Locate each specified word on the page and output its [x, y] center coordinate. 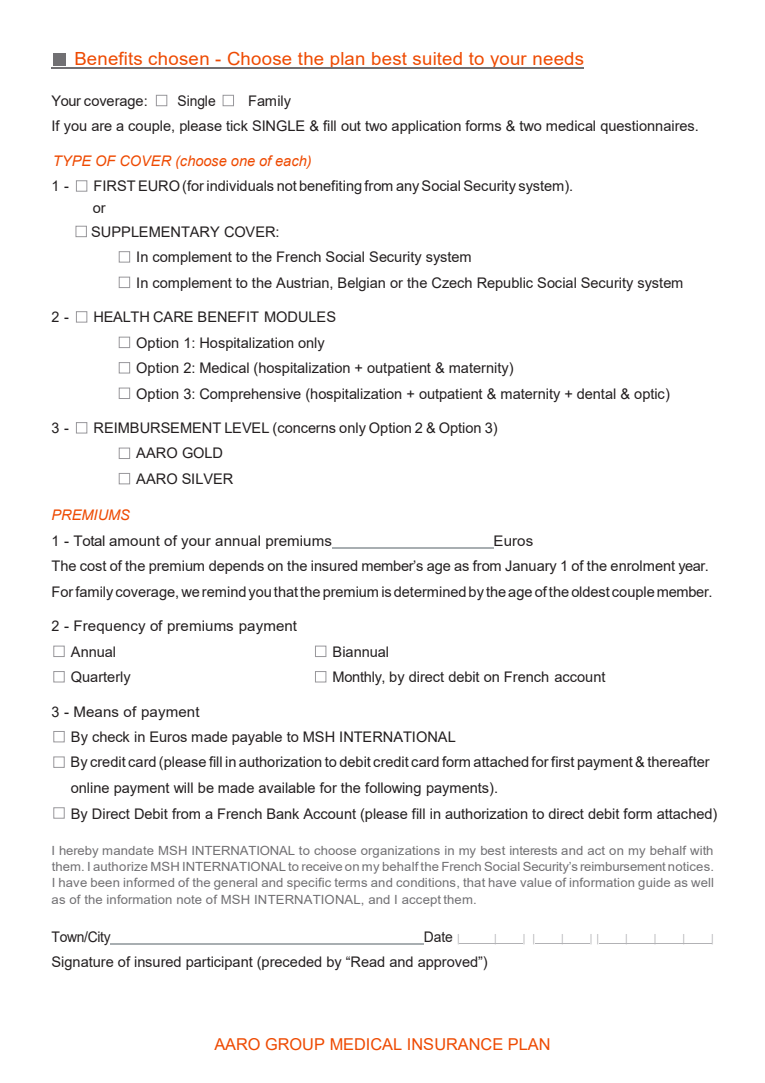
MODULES [300, 317]
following [393, 789]
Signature [83, 963]
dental [596, 393]
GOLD [202, 453]
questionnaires [648, 127]
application [426, 127]
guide [654, 884]
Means [96, 711]
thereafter [678, 761]
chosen [179, 60]
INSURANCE [455, 1044]
